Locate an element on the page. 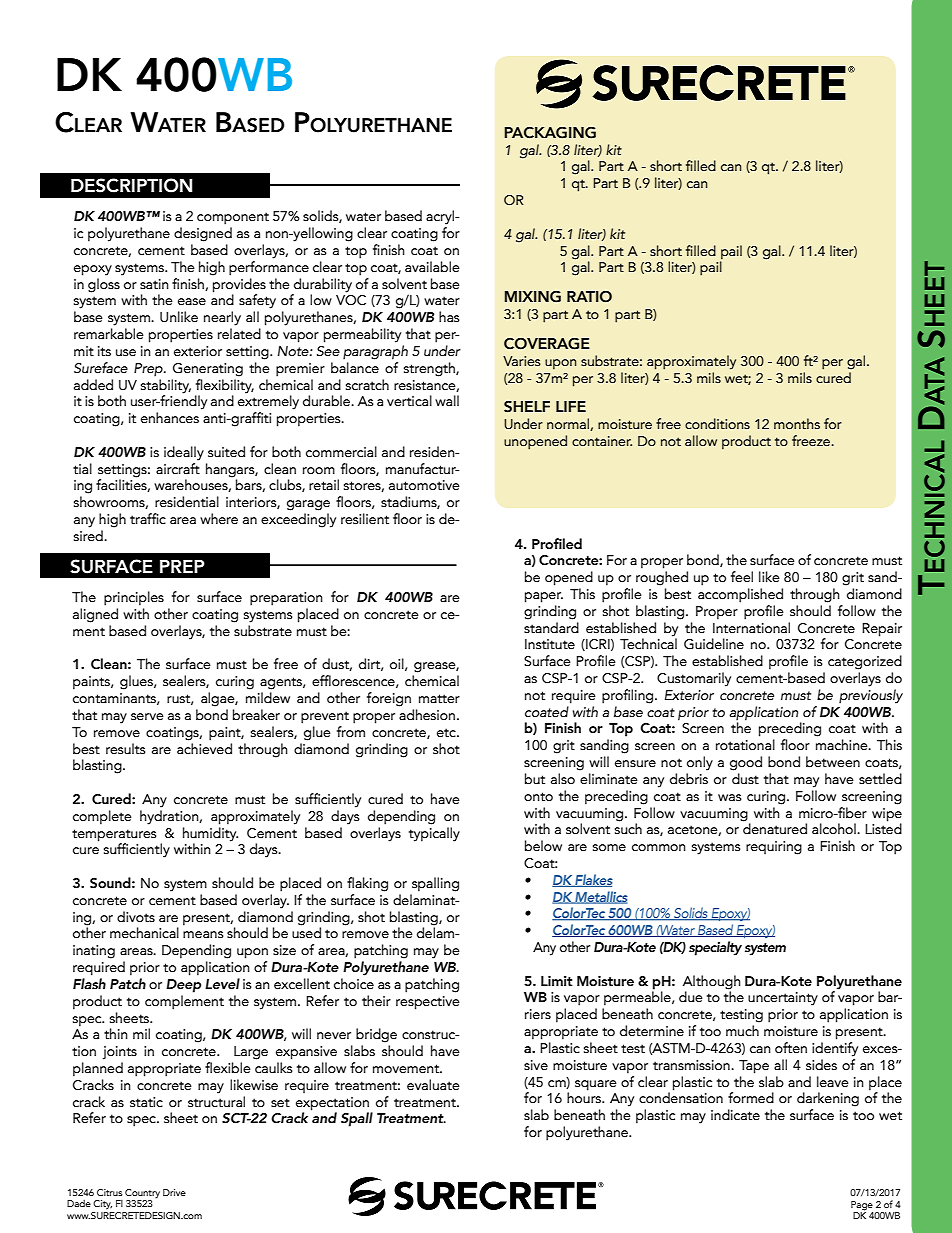 The height and width of the document is (1233, 952). Drive is located at coordinates (174, 1192).
